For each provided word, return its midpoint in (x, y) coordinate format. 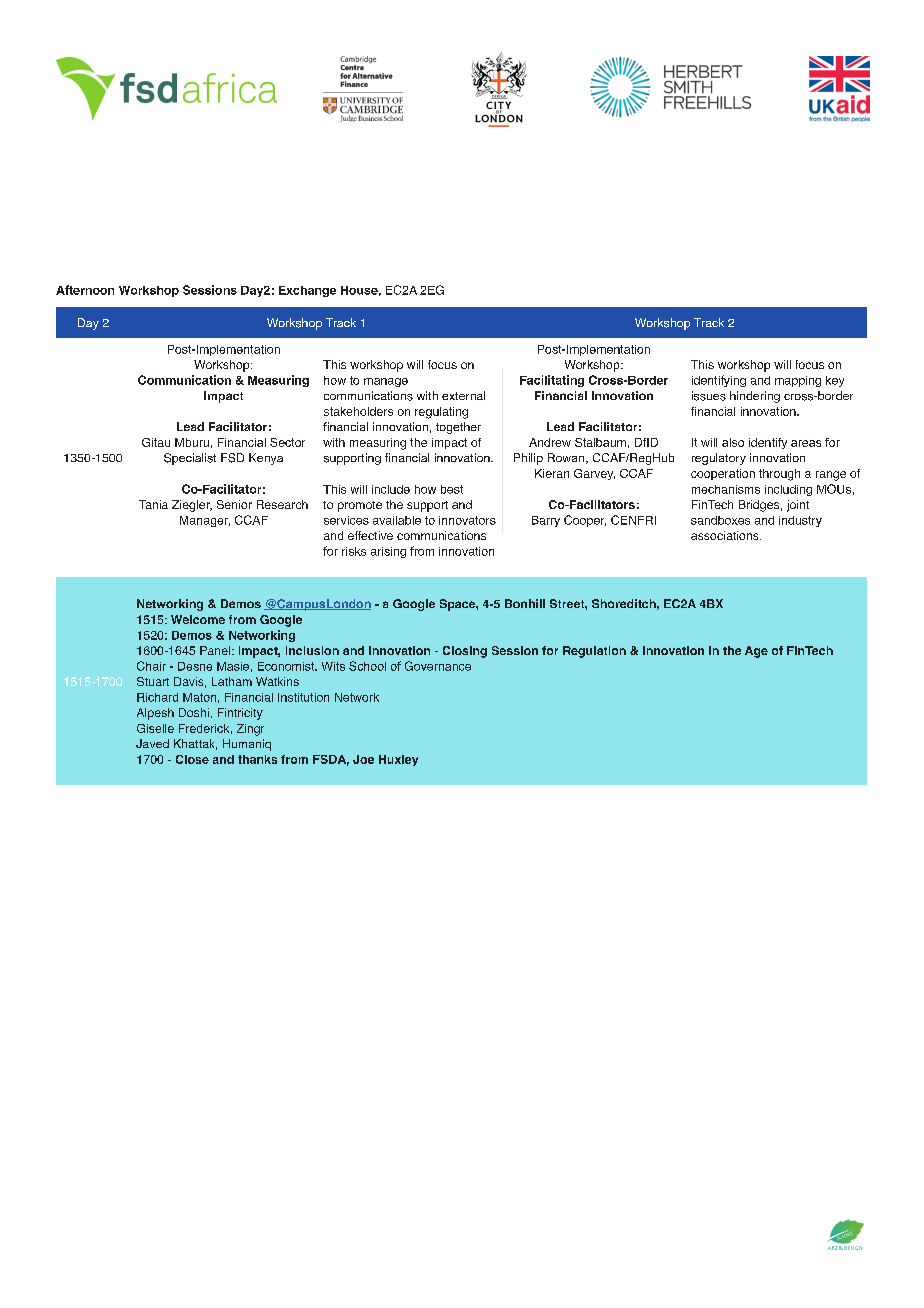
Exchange (307, 291)
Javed (152, 743)
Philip (528, 459)
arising (388, 552)
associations (726, 535)
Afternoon (85, 290)
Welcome (198, 619)
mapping (798, 381)
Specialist (190, 459)
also (733, 442)
